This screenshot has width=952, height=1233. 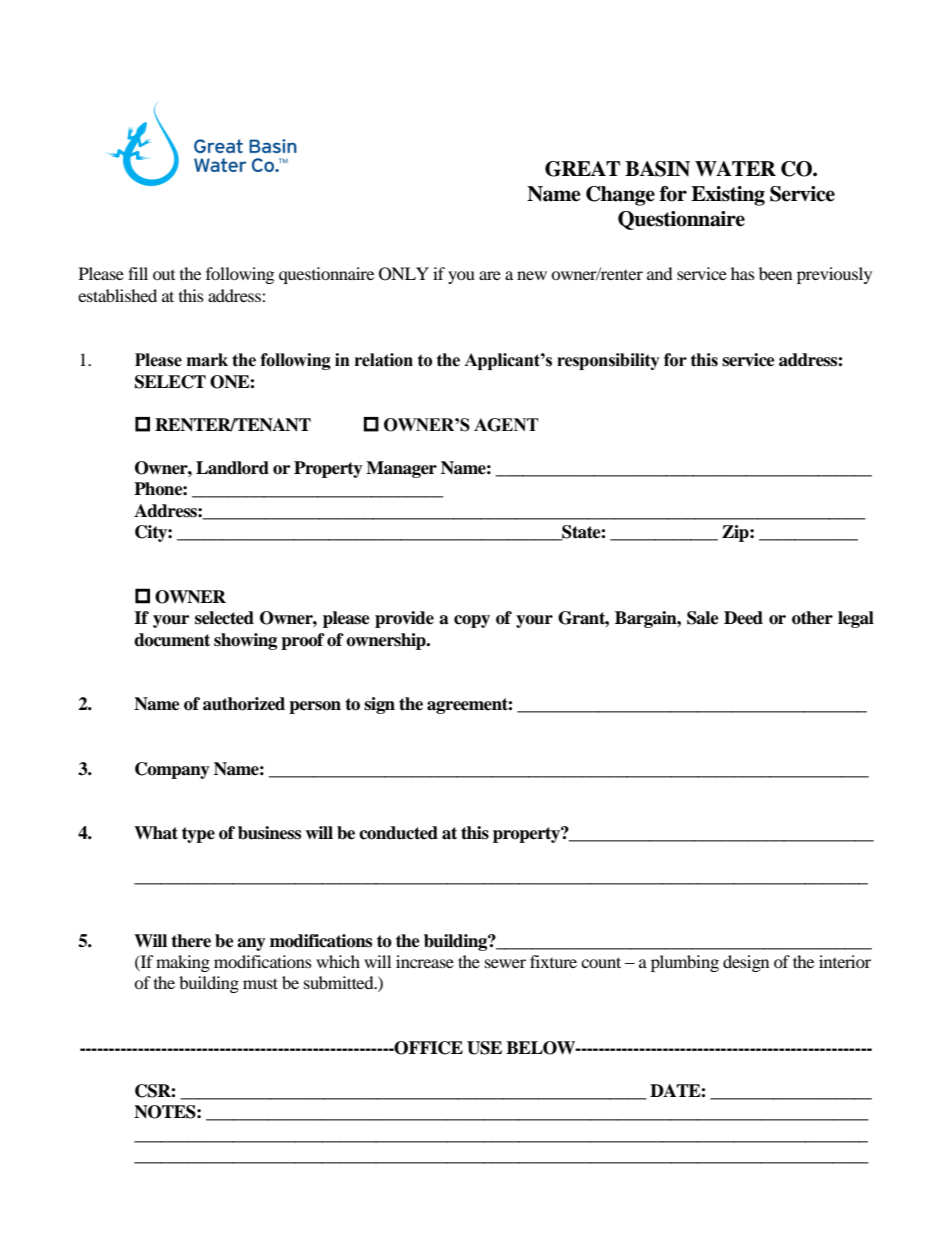 I want to click on out, so click(x=164, y=275).
